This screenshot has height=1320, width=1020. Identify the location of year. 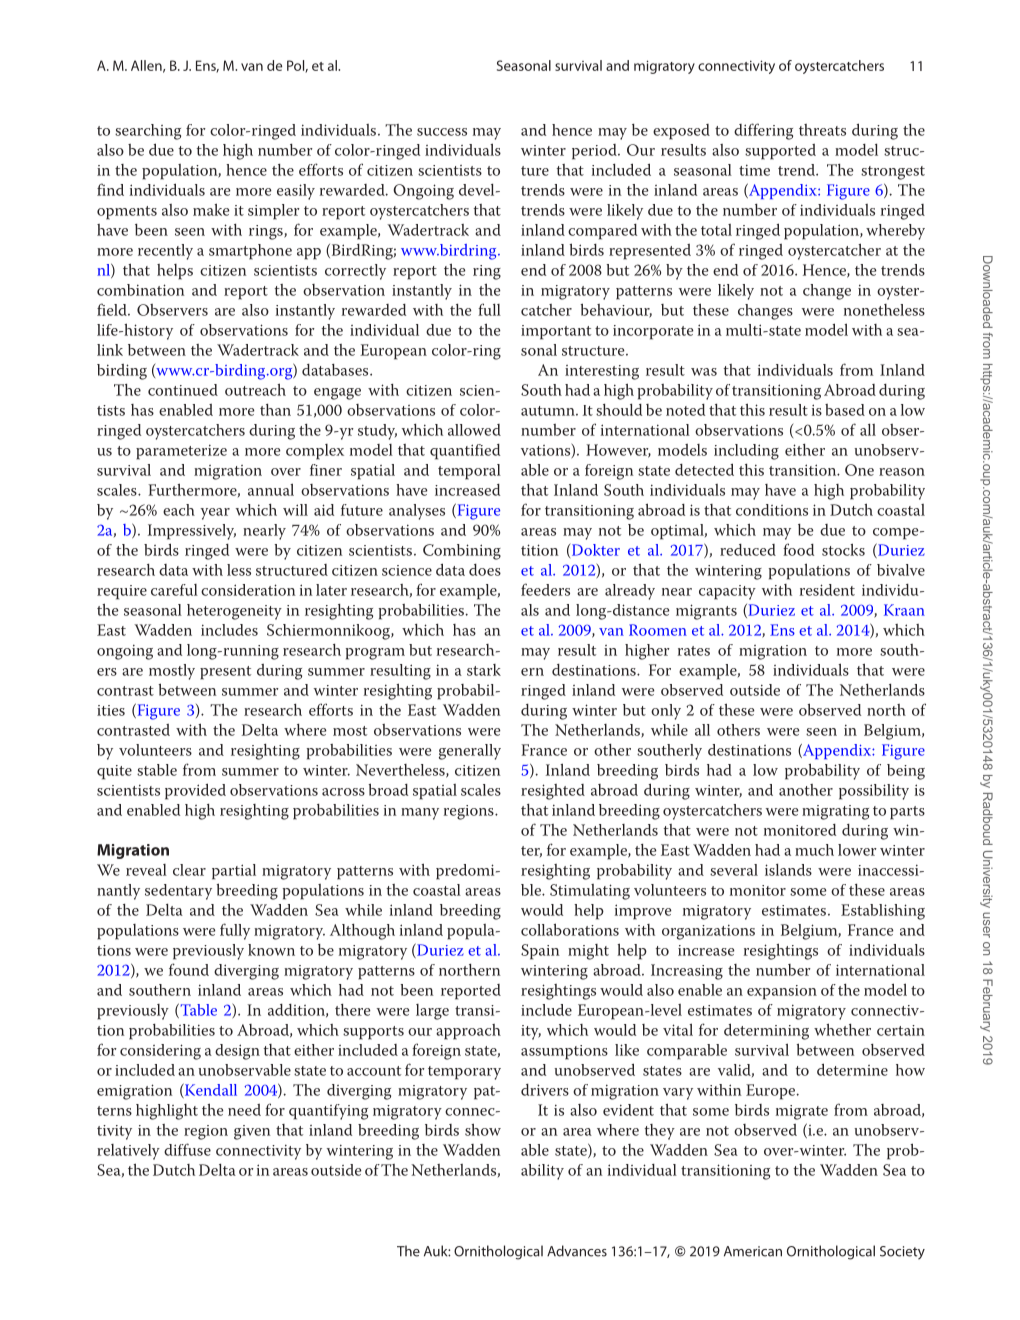
(215, 514).
